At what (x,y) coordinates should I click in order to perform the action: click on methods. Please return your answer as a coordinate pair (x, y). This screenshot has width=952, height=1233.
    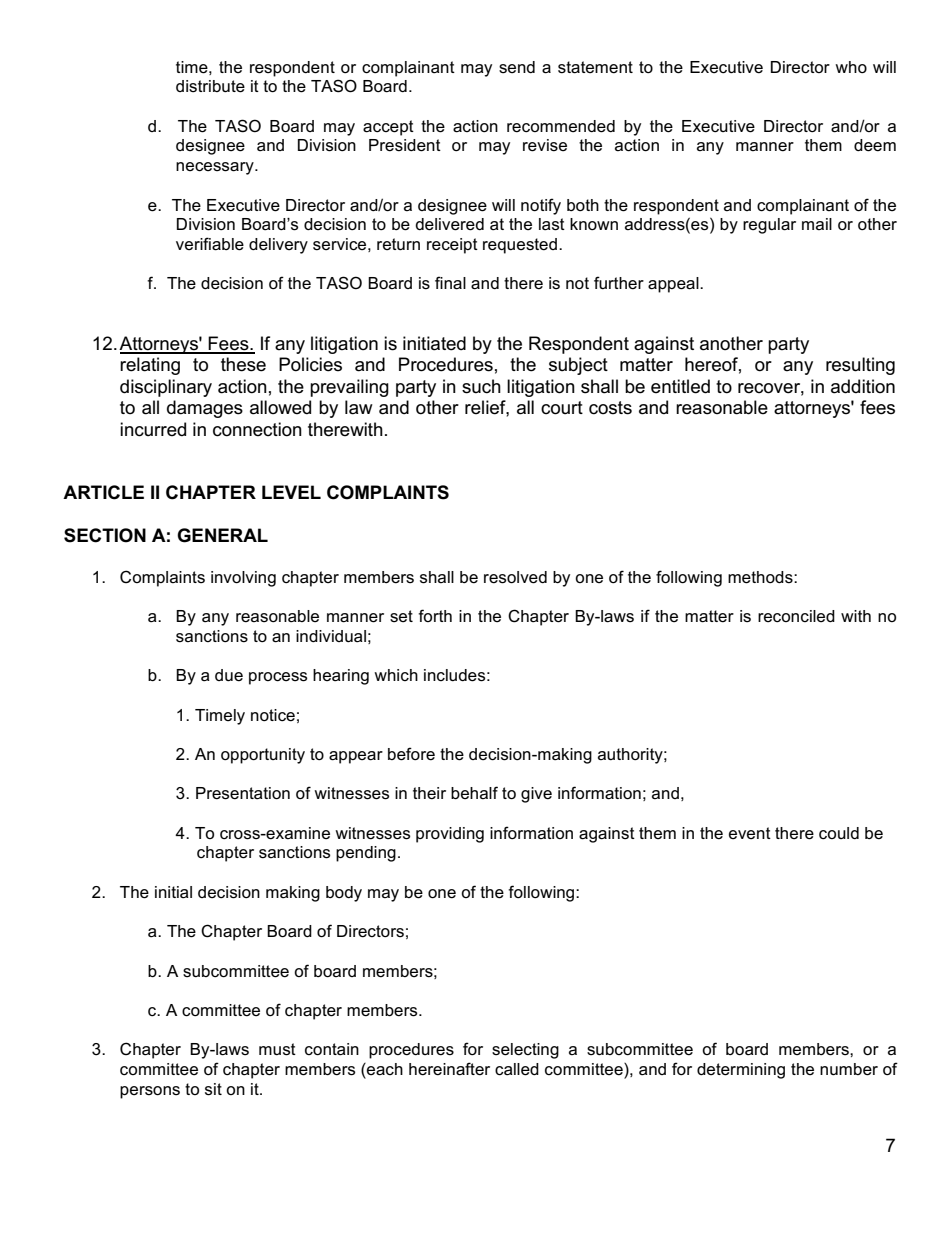
    Looking at the image, I should click on (761, 577).
